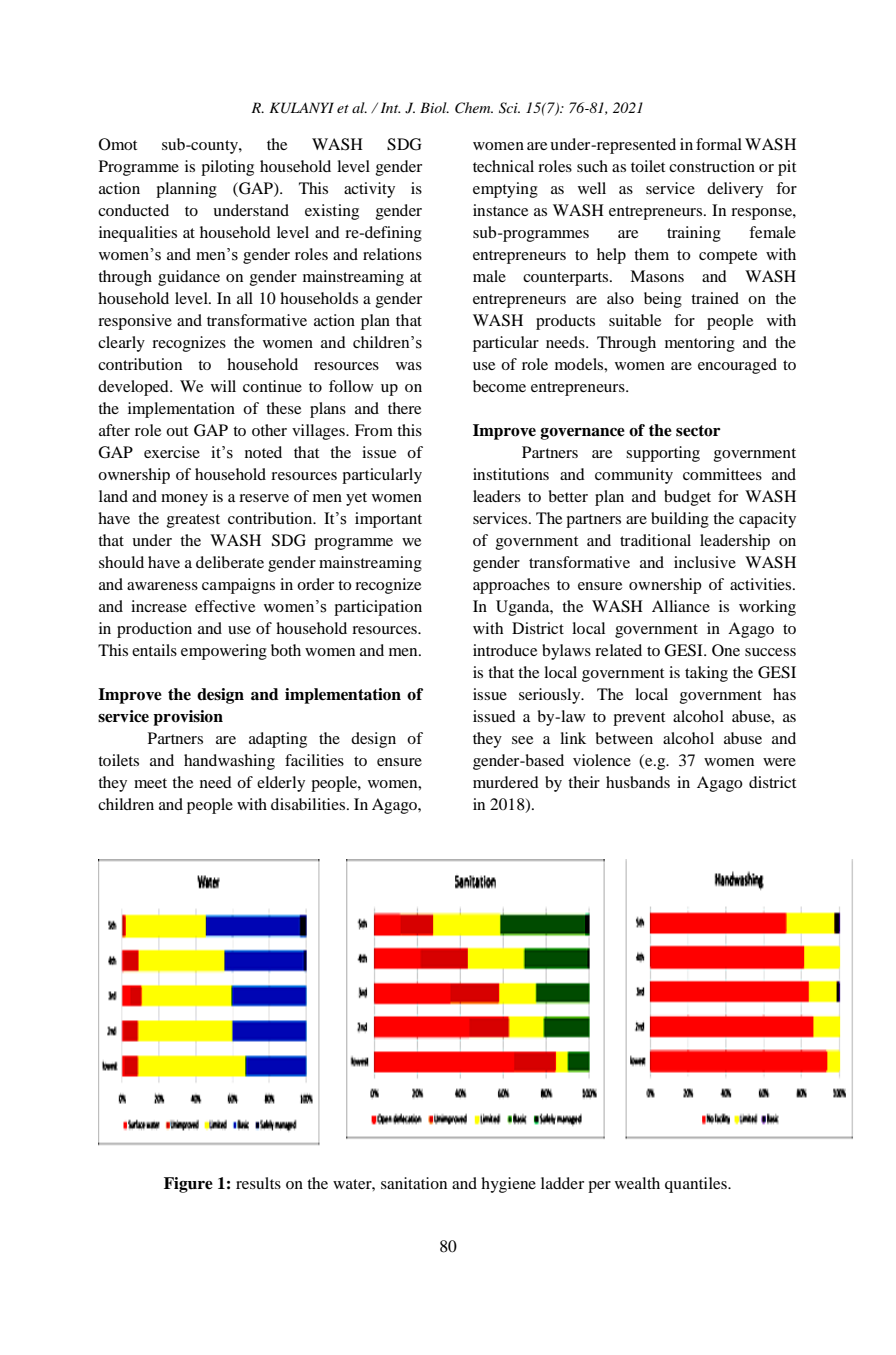 The width and height of the screenshot is (896, 1355). I want to click on Figure, so click(188, 1185).
